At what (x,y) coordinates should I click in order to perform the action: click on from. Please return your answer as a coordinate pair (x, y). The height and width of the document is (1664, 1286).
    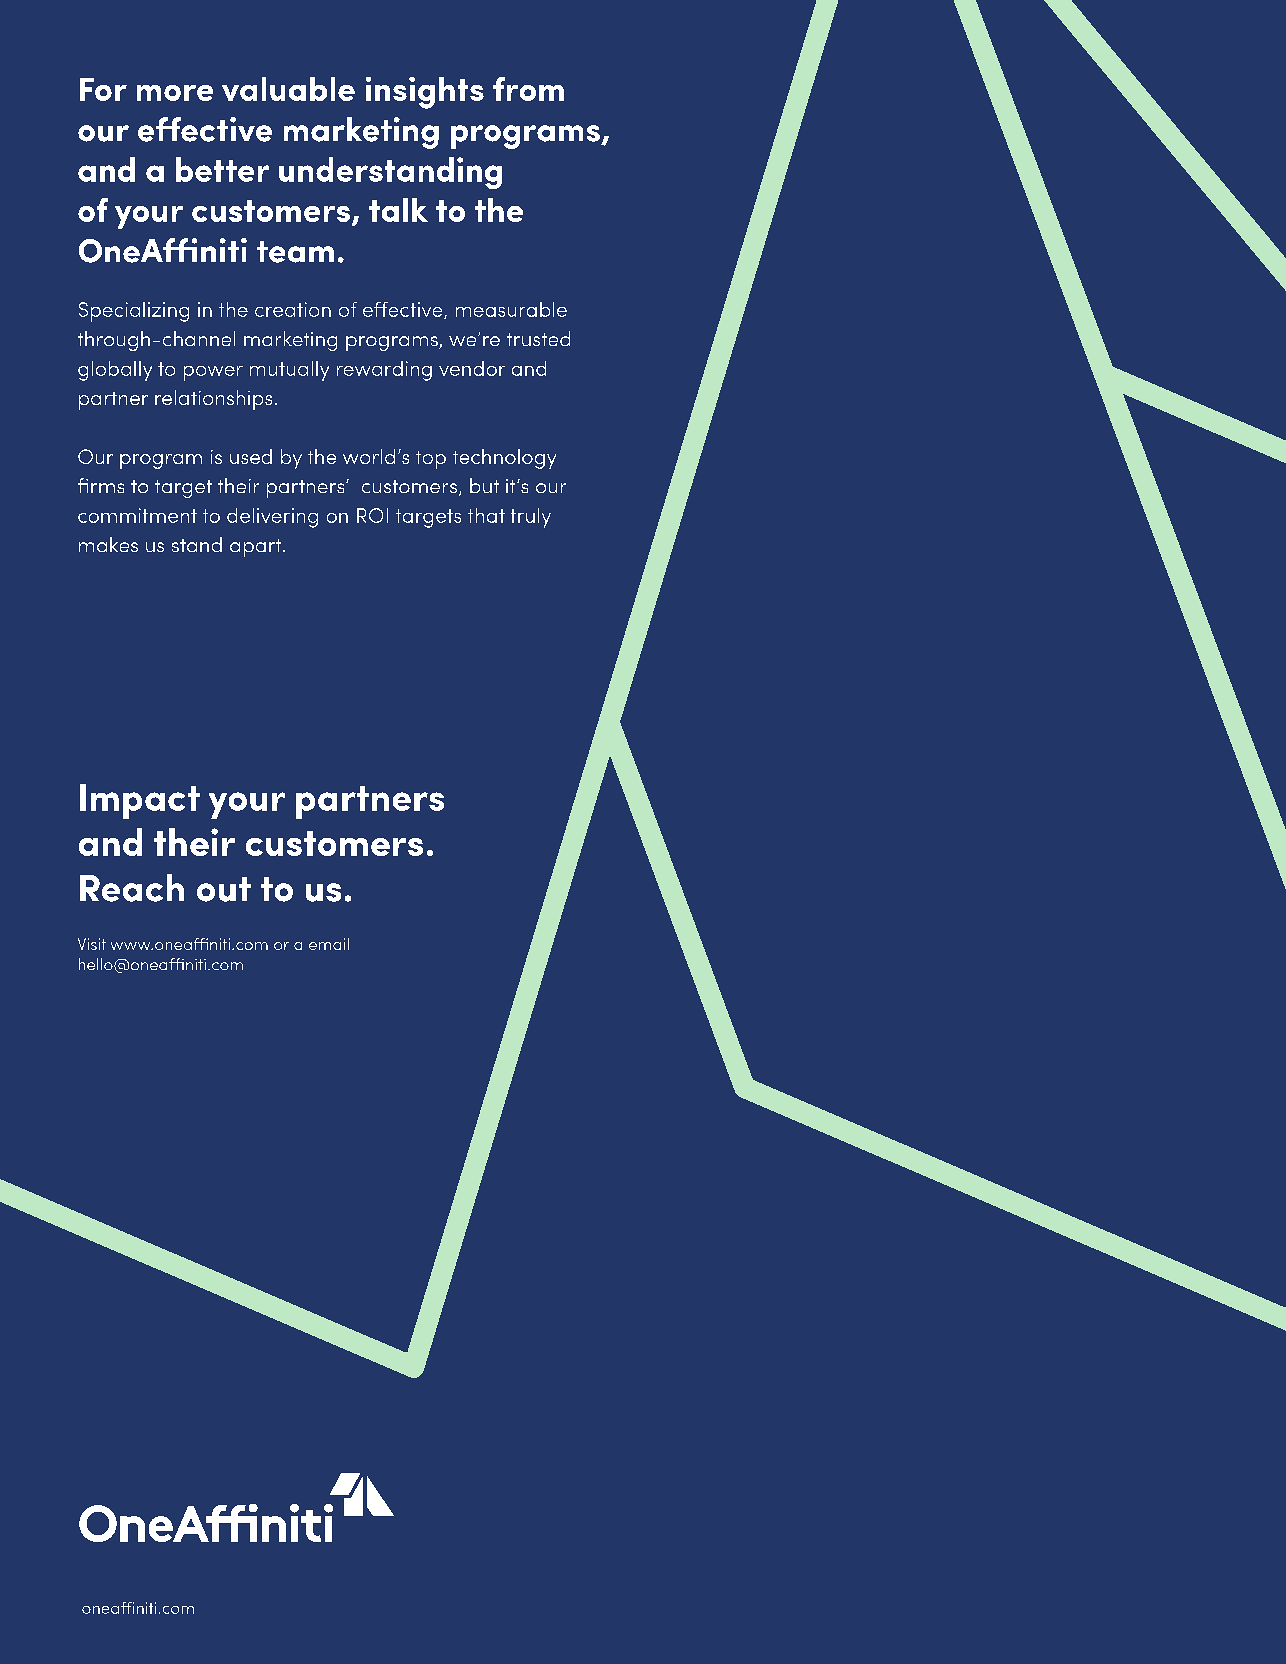
    Looking at the image, I should click on (528, 89).
